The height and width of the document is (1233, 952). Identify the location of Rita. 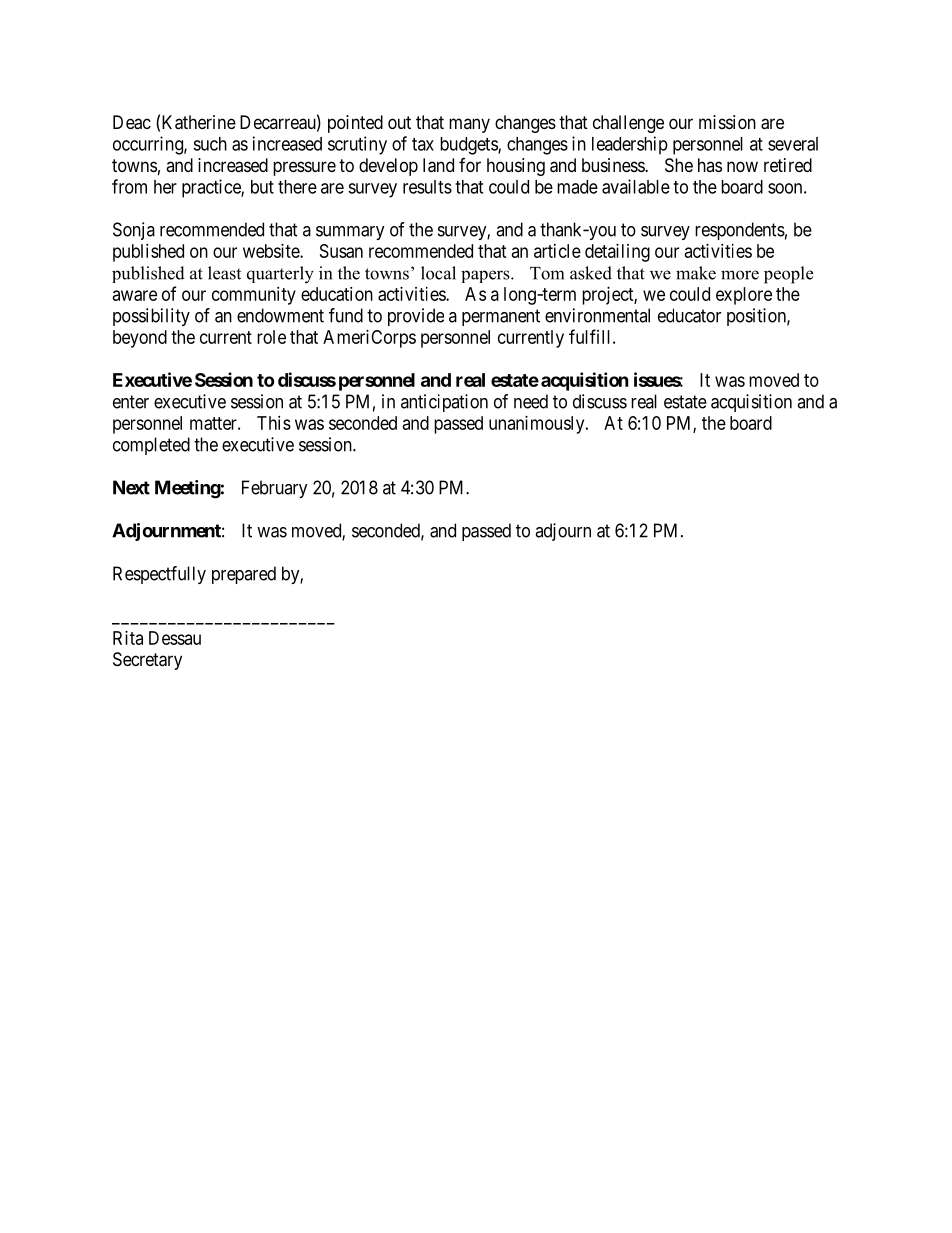
(128, 638).
